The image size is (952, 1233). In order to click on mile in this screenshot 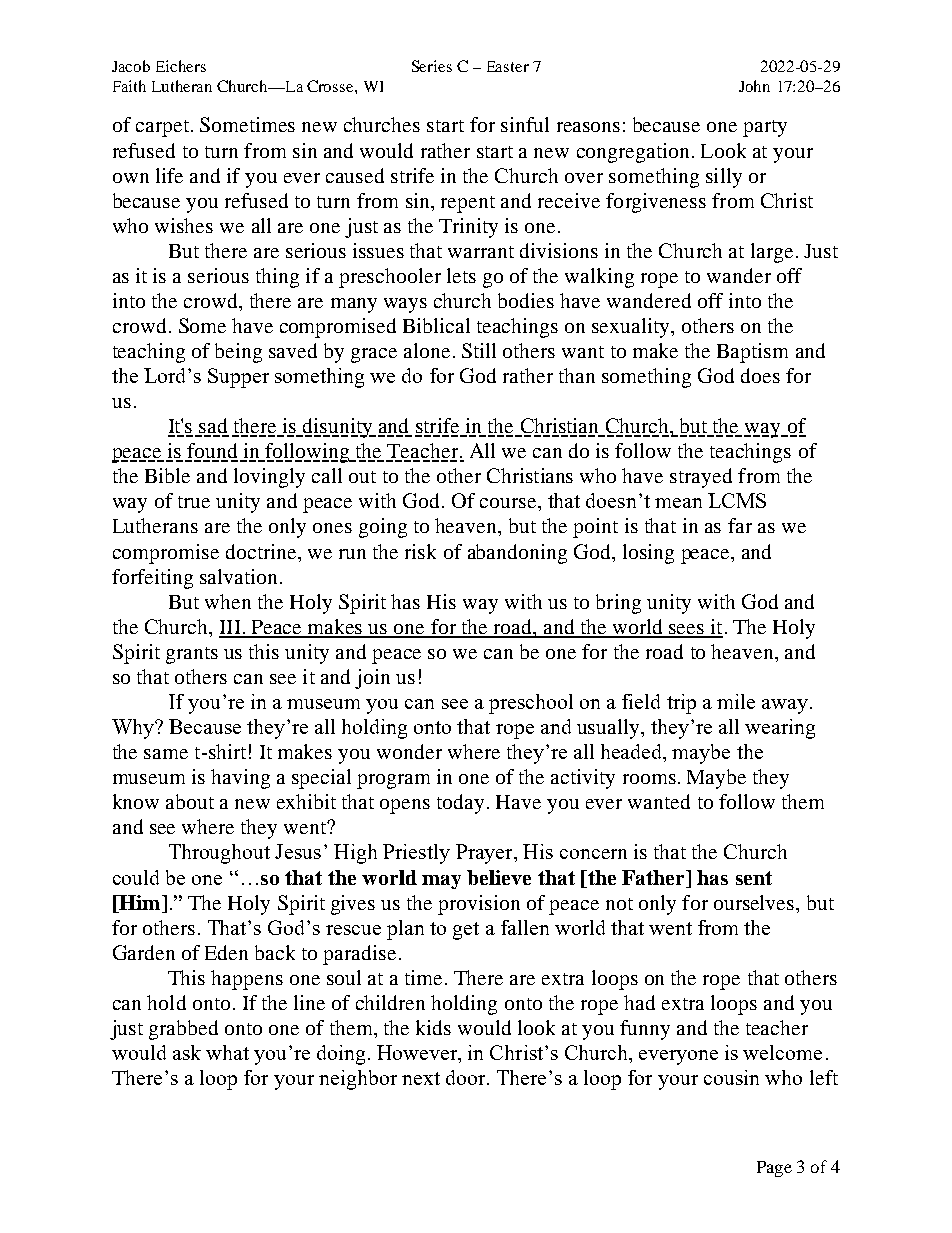, I will do `click(736, 701)`.
